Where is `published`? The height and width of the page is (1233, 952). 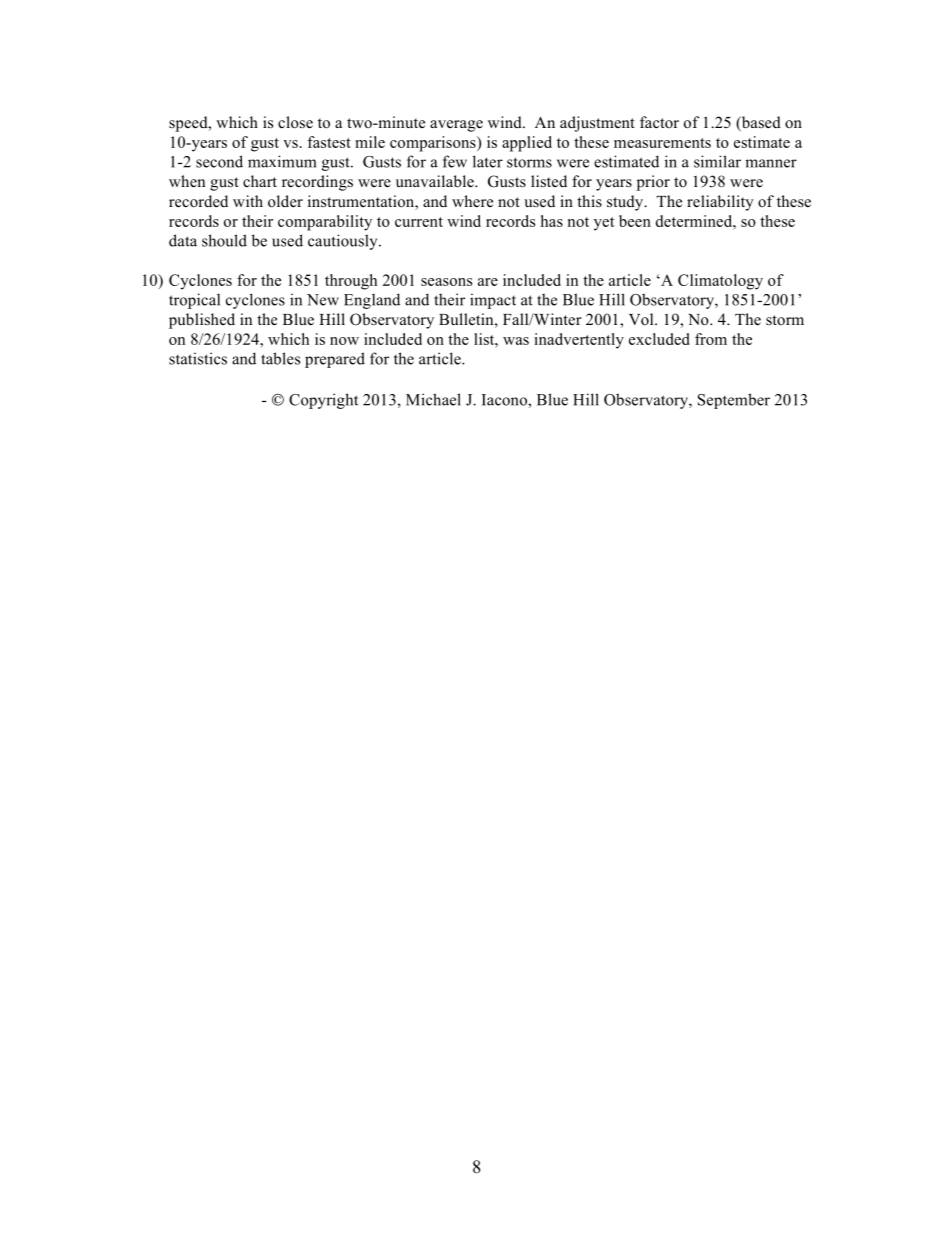 published is located at coordinates (202, 321).
